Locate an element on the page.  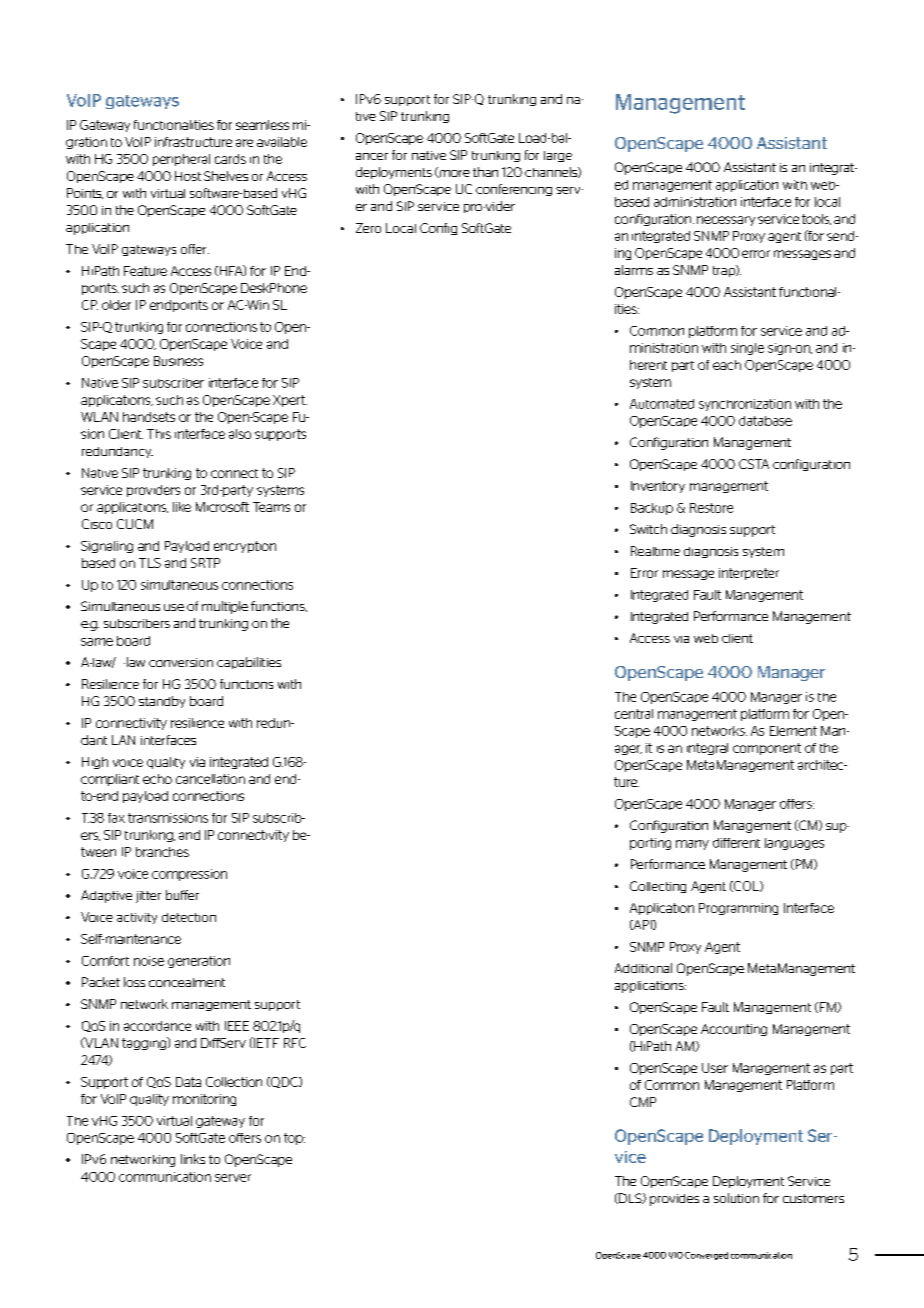
necessary is located at coordinates (726, 221).
